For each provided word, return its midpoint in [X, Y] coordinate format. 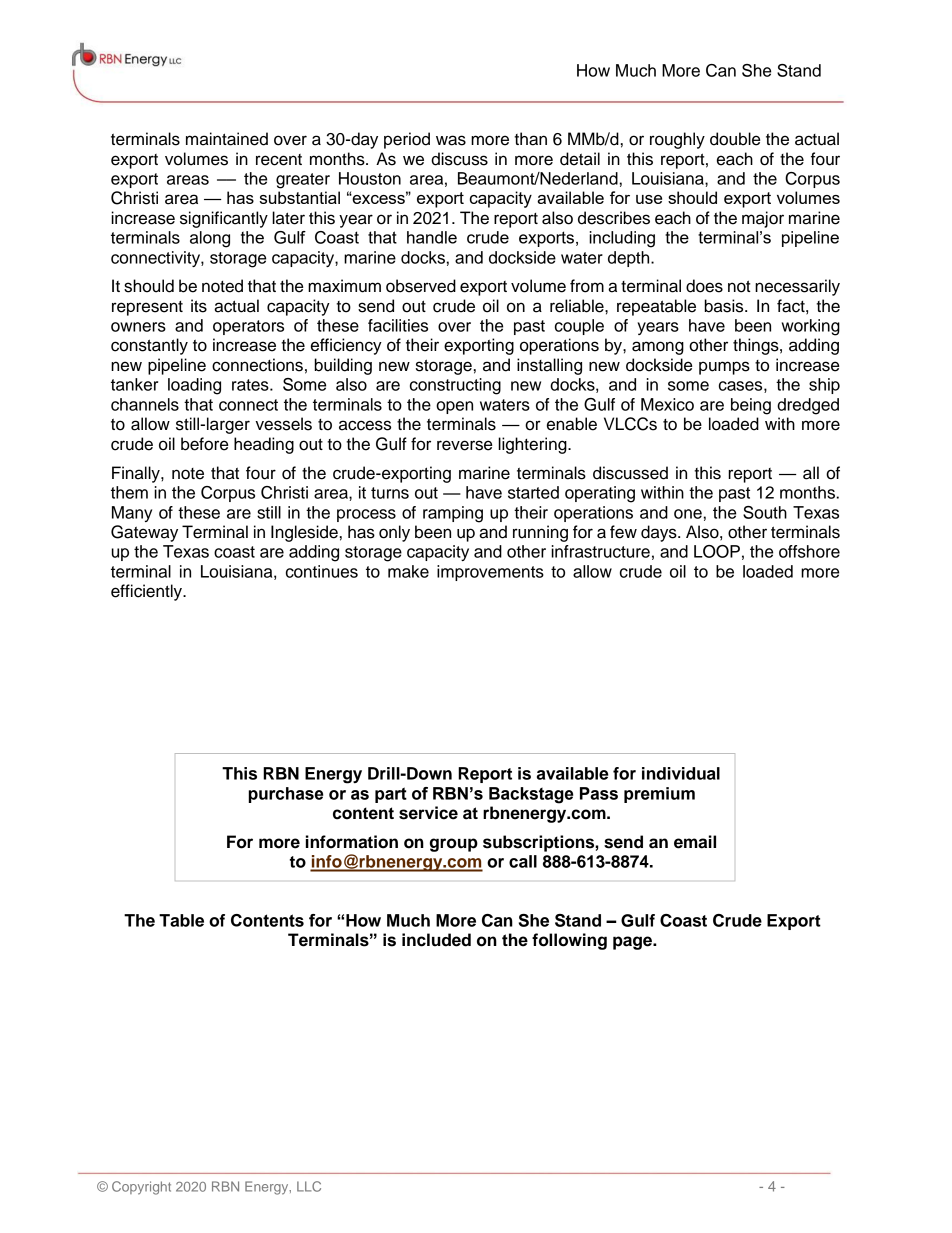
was [451, 140]
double [735, 139]
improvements [490, 573]
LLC [309, 1186]
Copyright [141, 1188]
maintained [227, 139]
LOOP [717, 551]
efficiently [147, 592]
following [569, 941]
